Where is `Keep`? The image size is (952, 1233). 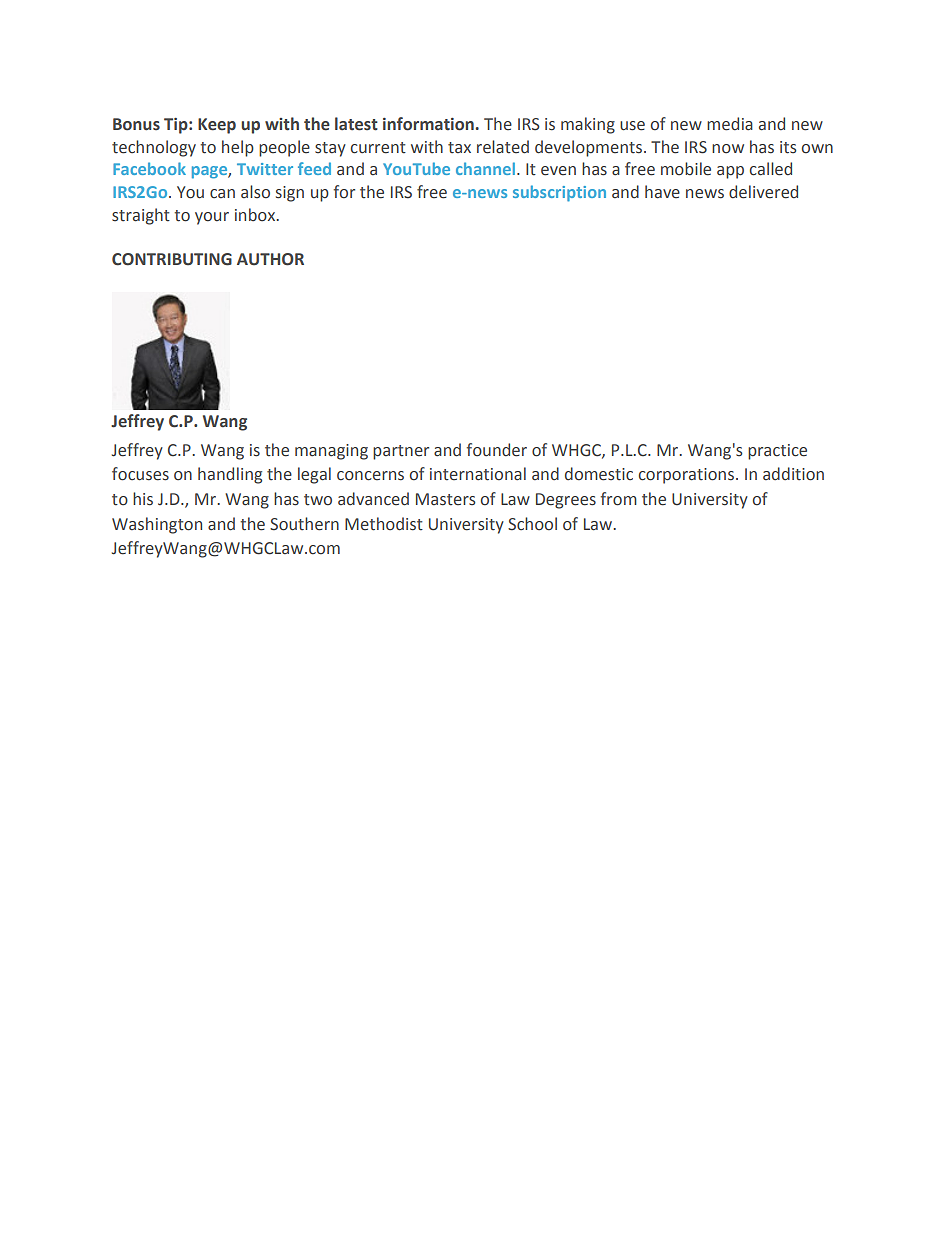
Keep is located at coordinates (217, 126).
